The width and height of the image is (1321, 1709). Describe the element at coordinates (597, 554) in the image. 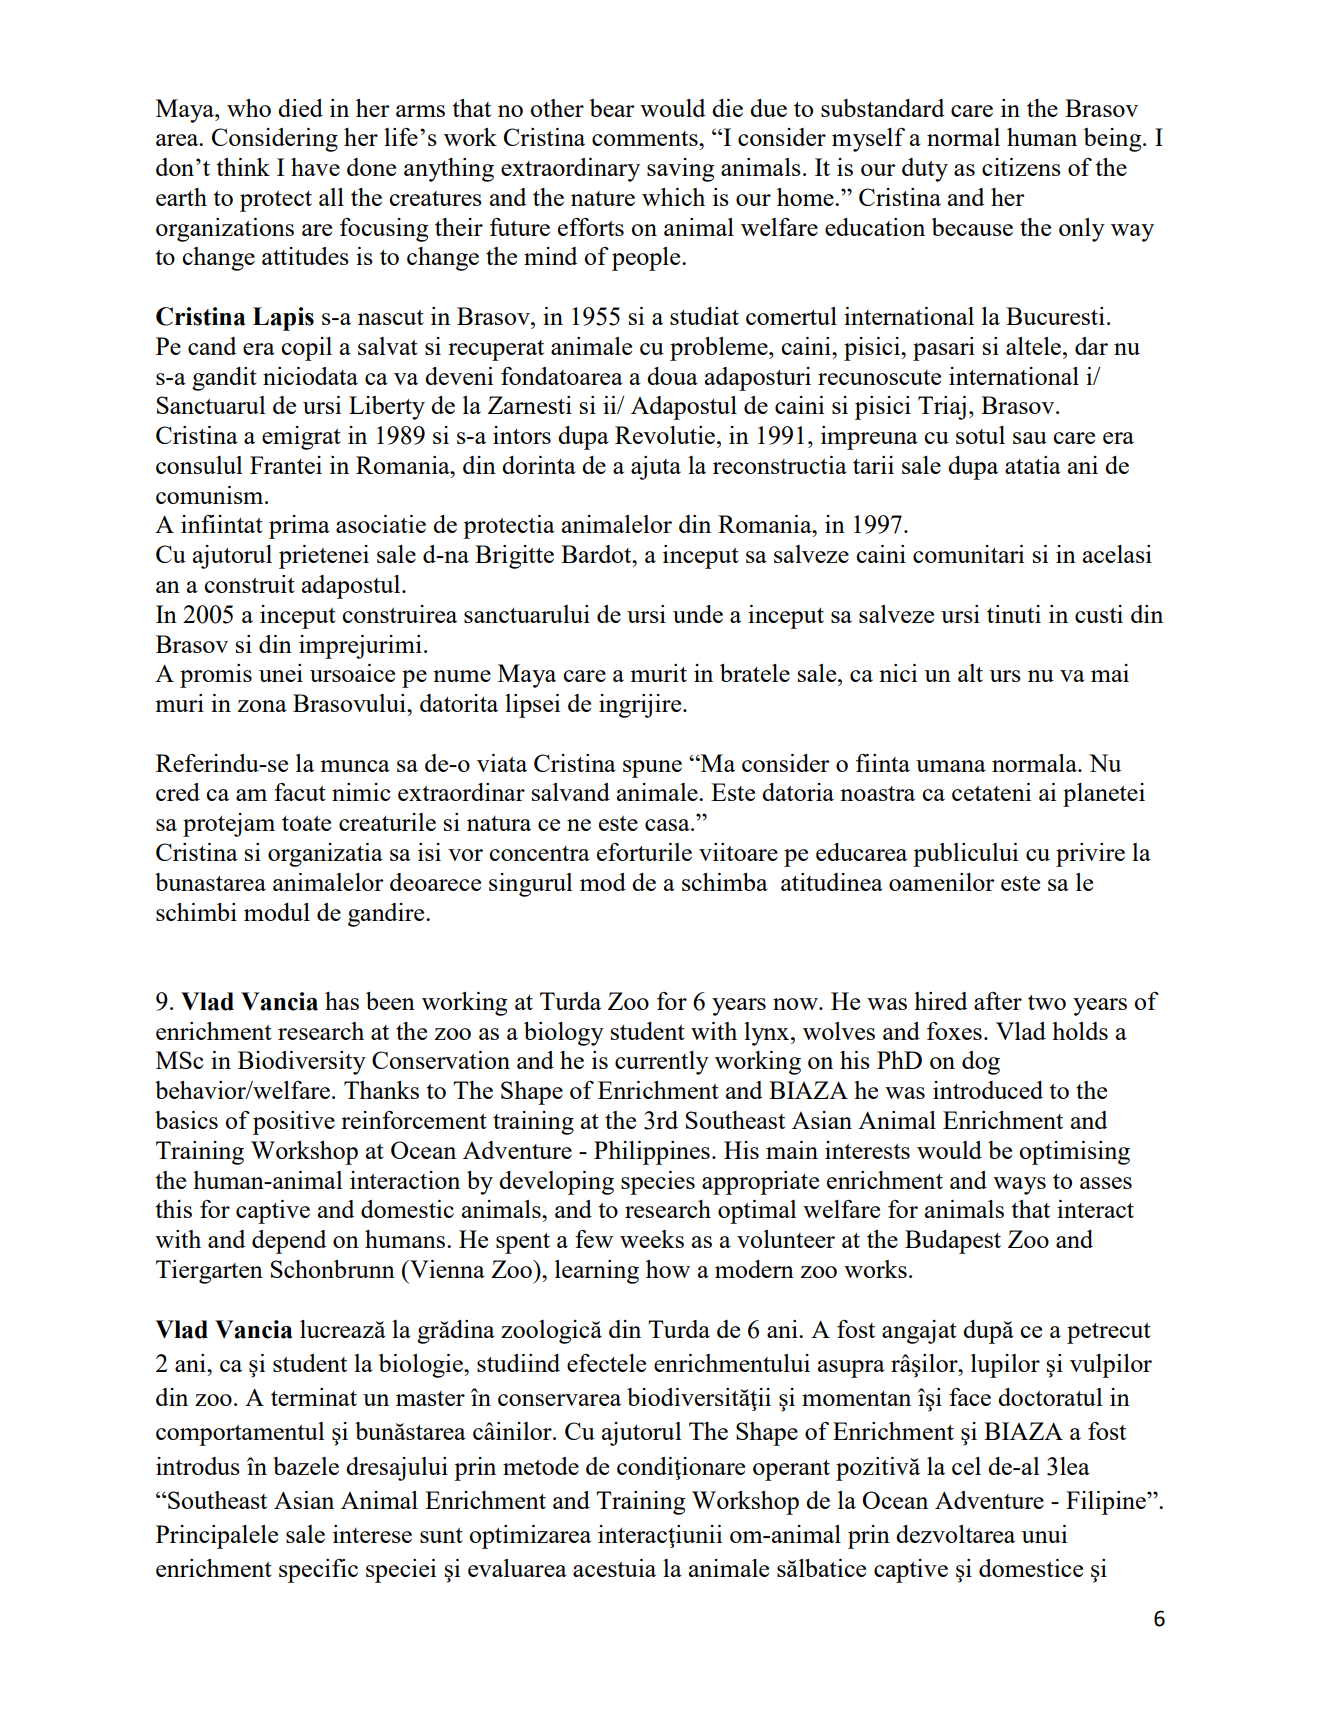

I see `Bardot` at that location.
